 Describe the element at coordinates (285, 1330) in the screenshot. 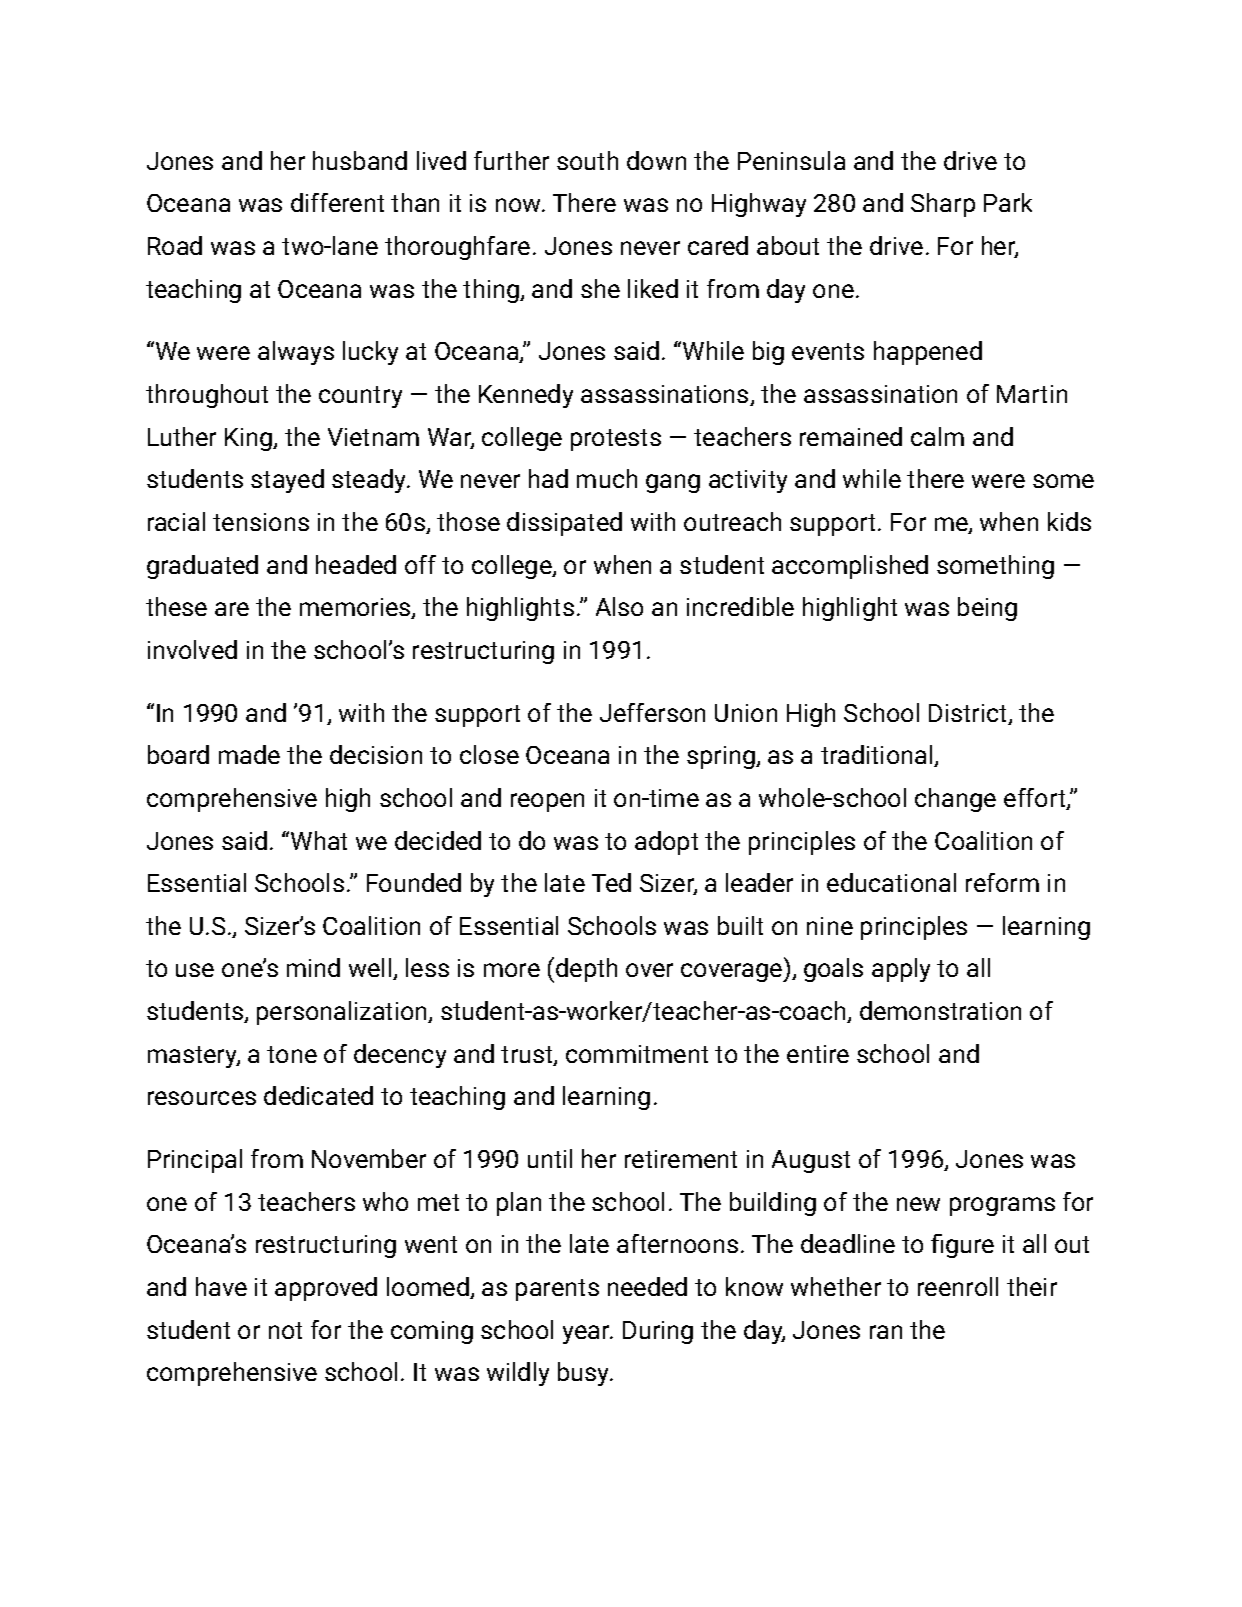

I see `not` at that location.
